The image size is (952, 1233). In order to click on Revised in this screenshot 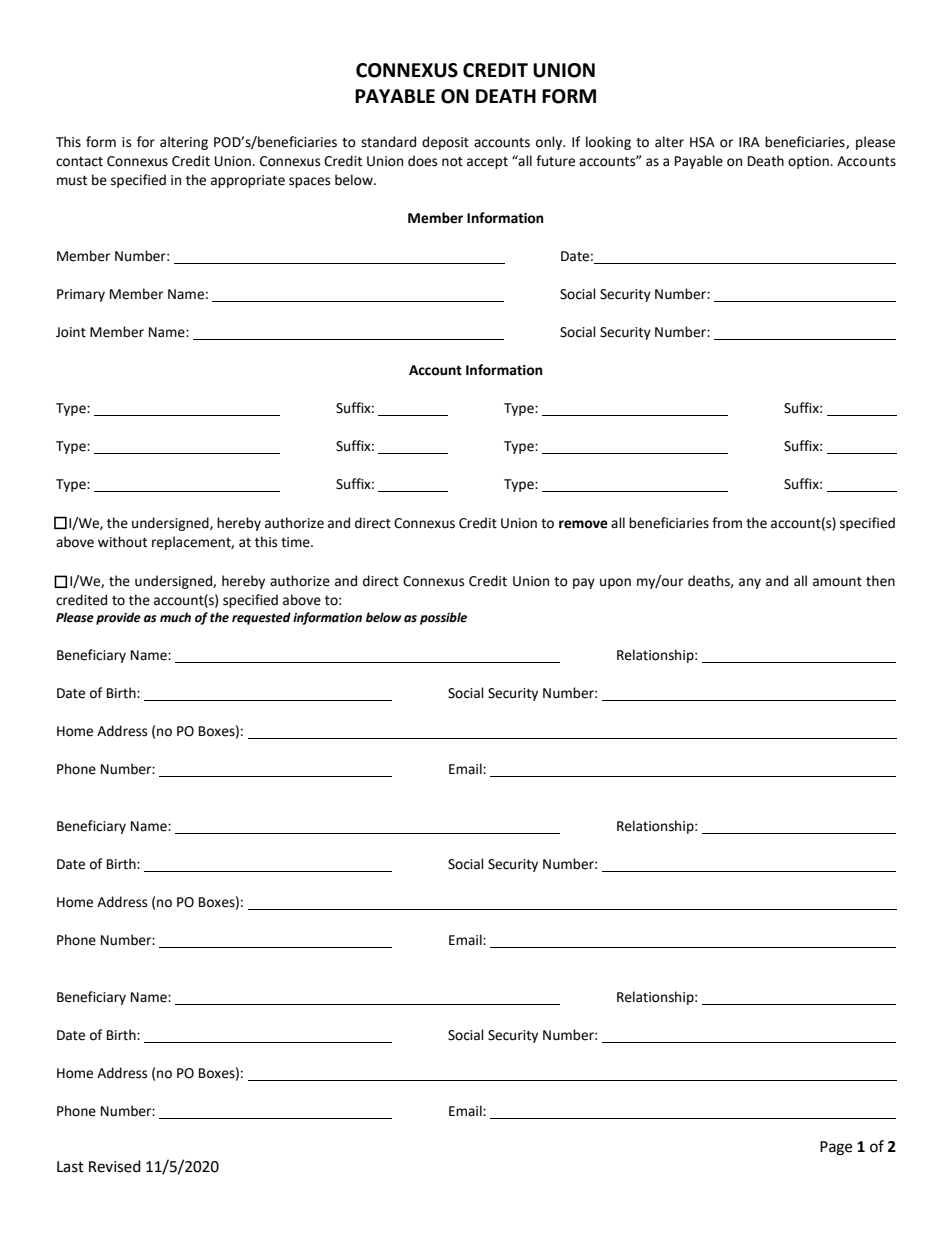, I will do `click(115, 1166)`.
